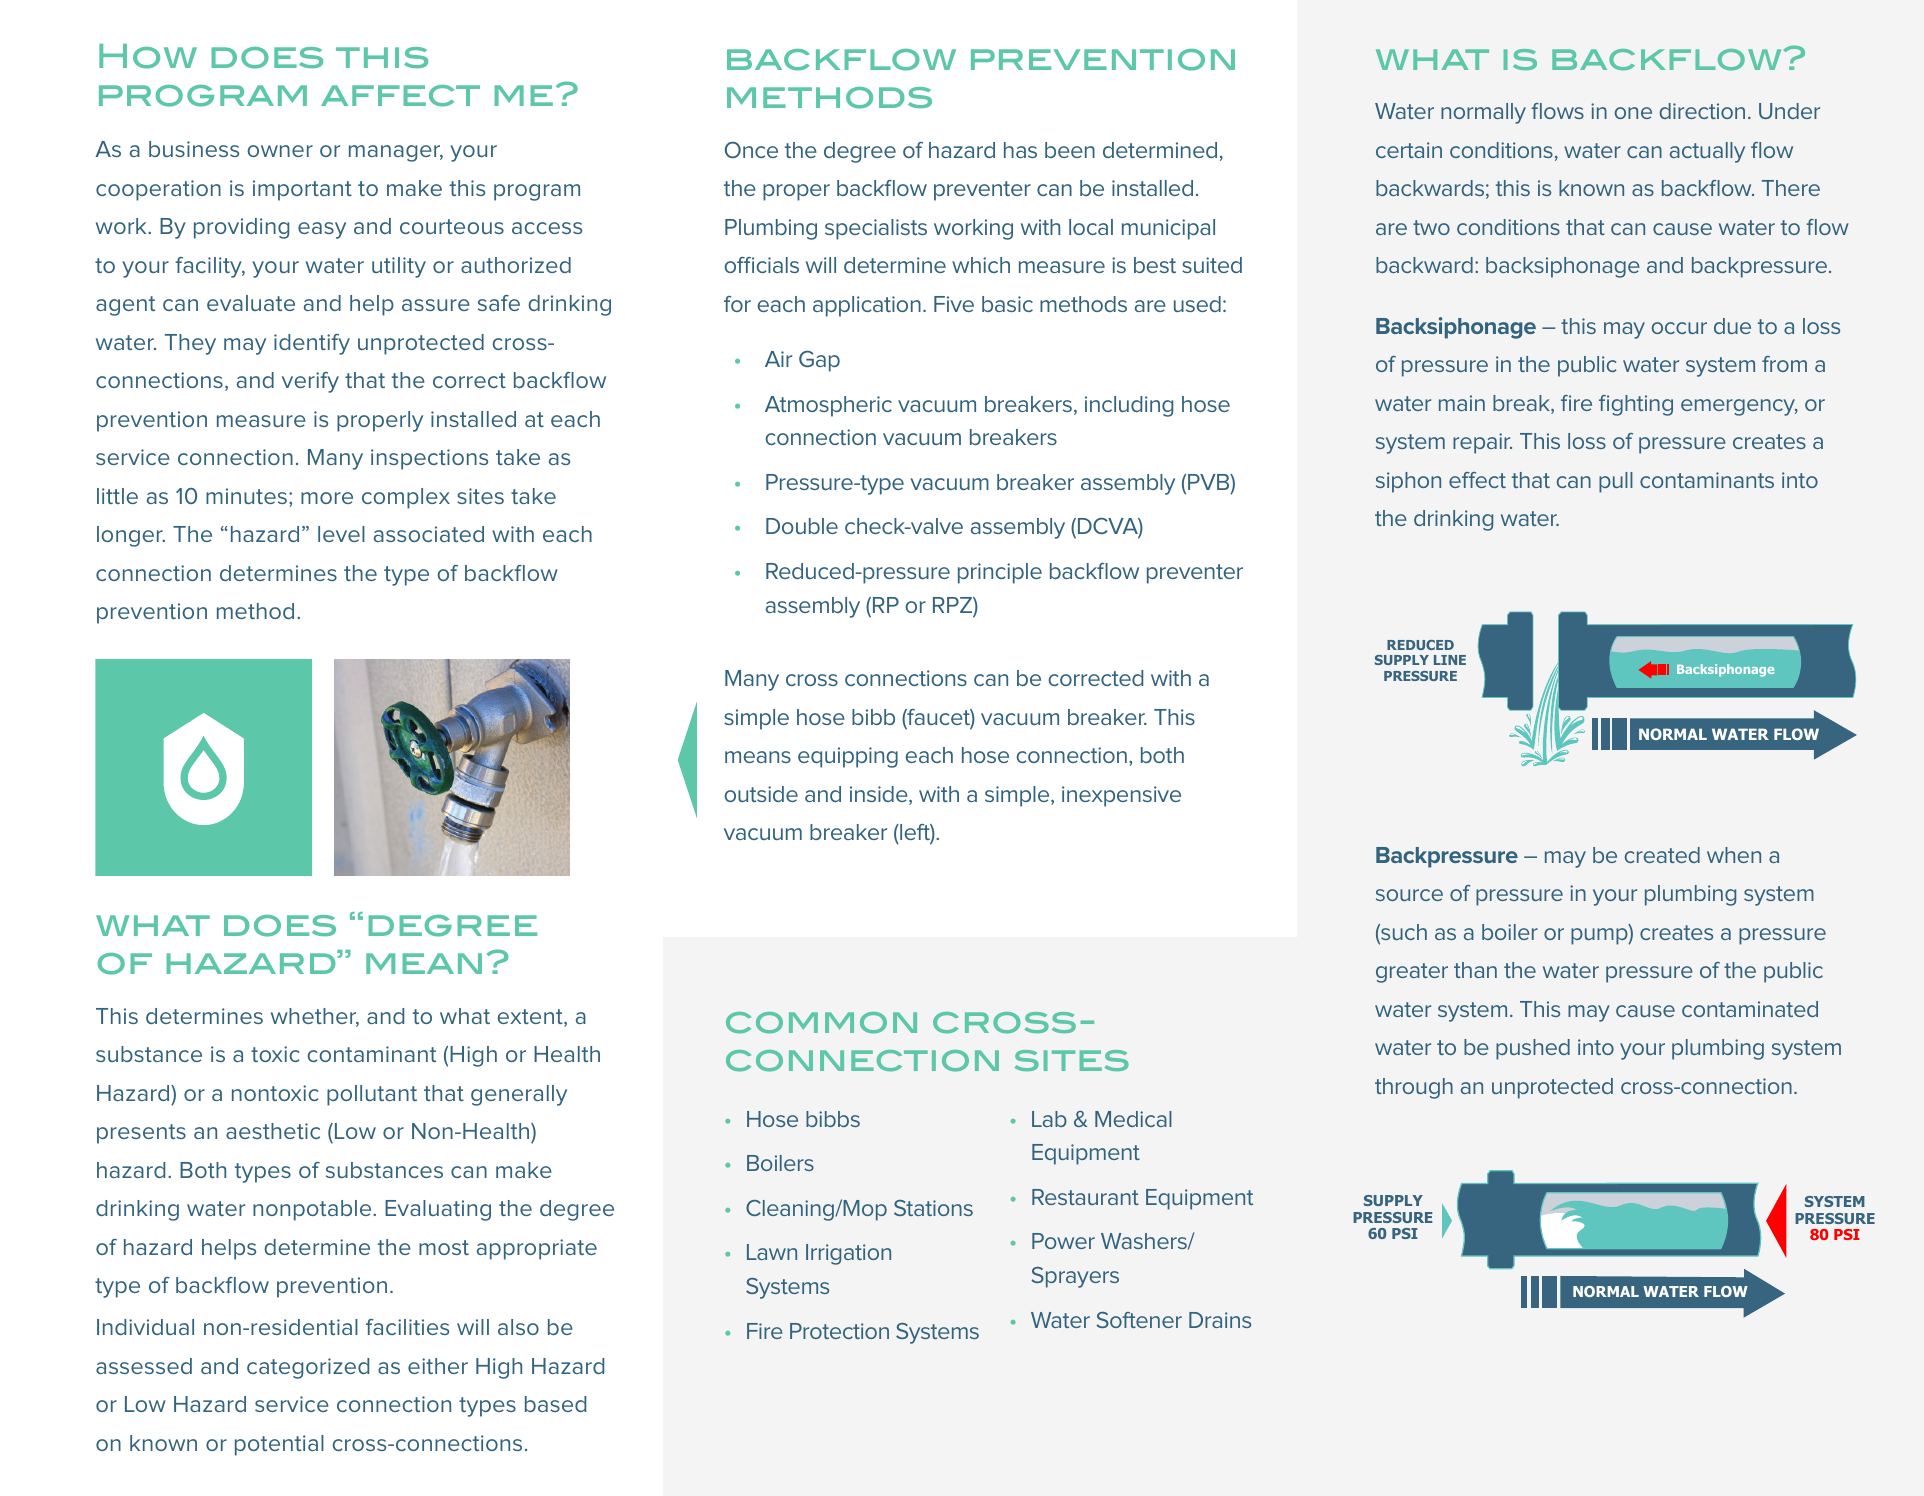 The height and width of the image is (1496, 1924). I want to click on Lab, so click(1049, 1119).
